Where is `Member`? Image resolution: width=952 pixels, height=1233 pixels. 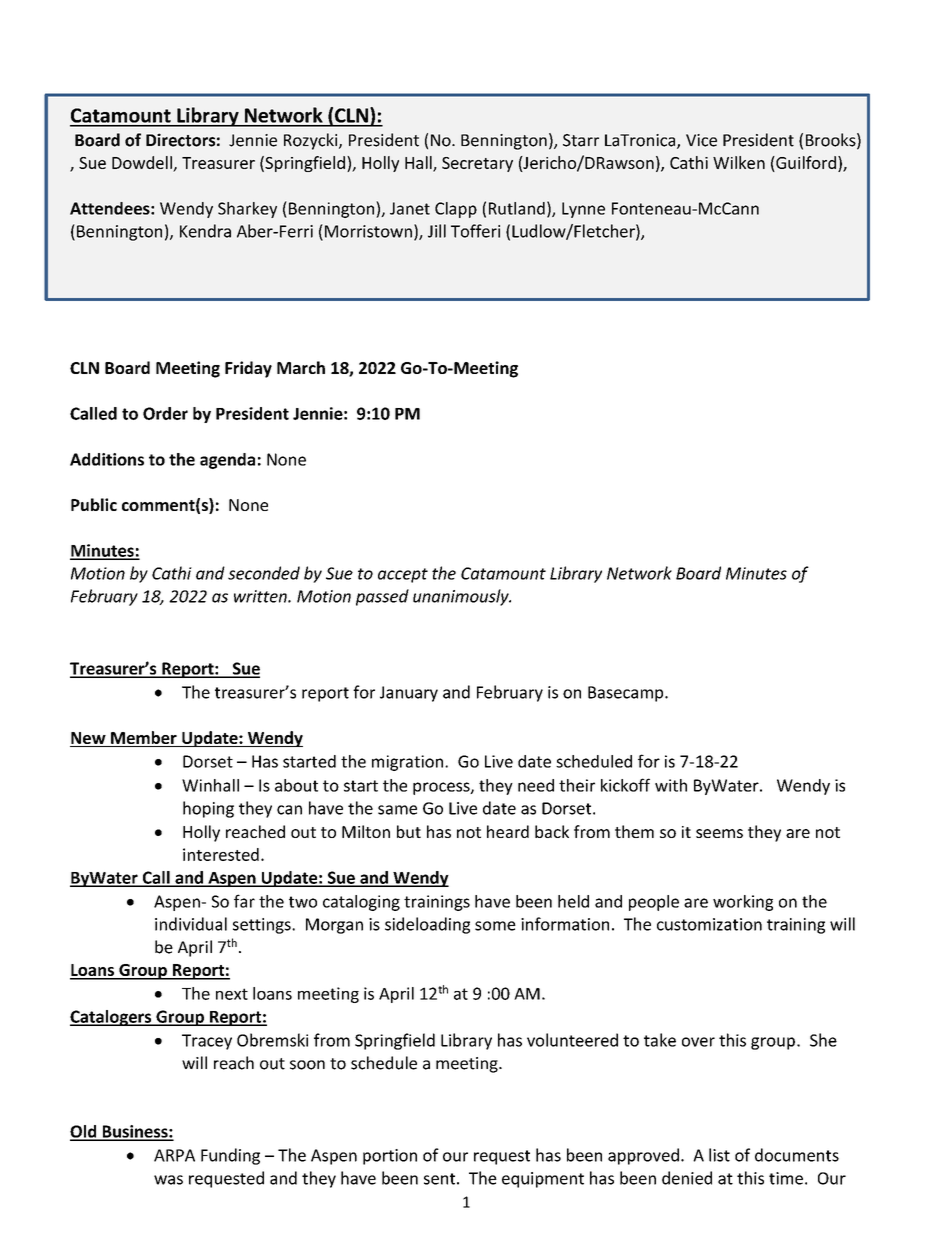 Member is located at coordinates (144, 737).
